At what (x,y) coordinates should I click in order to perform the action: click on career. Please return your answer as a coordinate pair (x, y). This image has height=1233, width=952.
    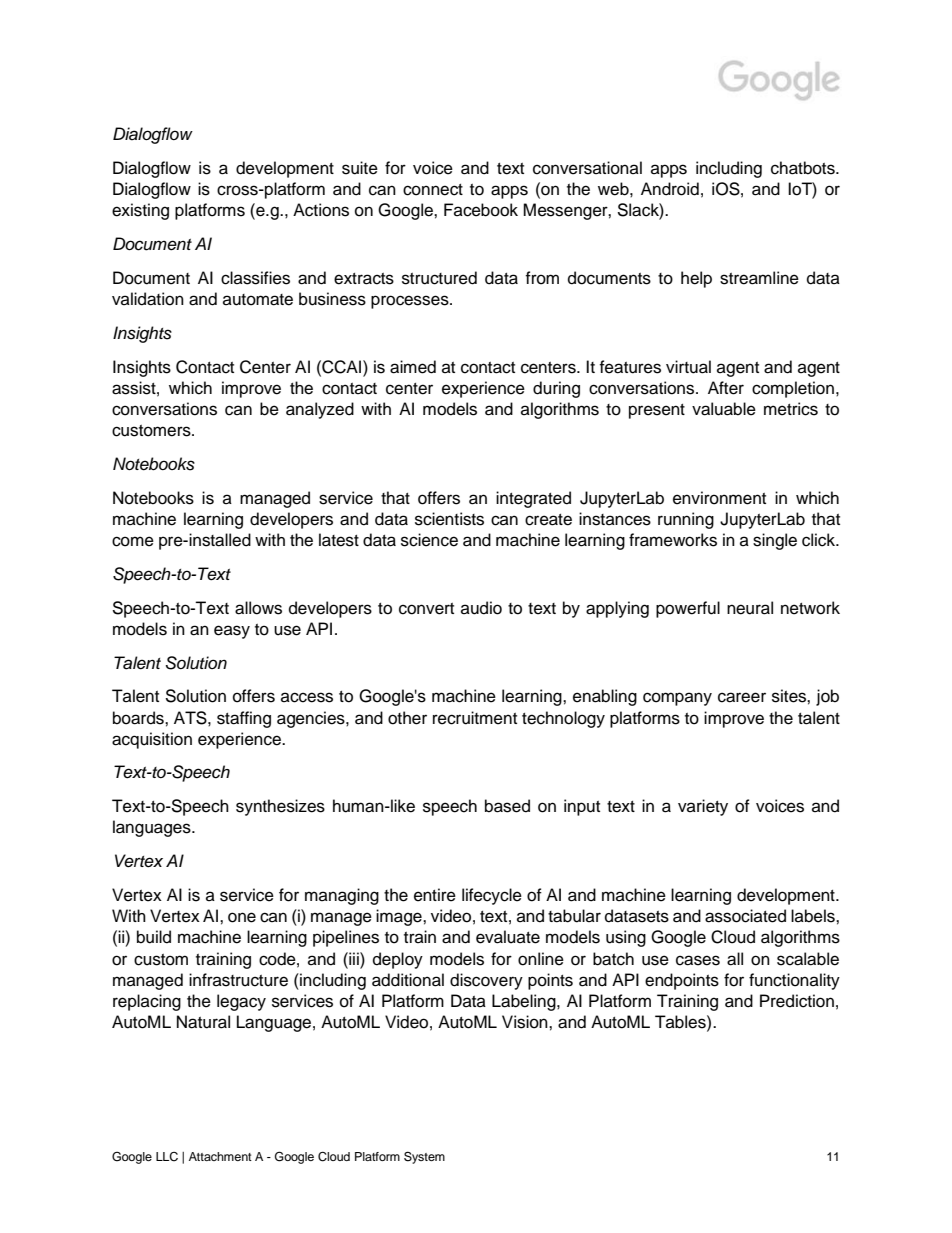
    Looking at the image, I should click on (742, 697).
